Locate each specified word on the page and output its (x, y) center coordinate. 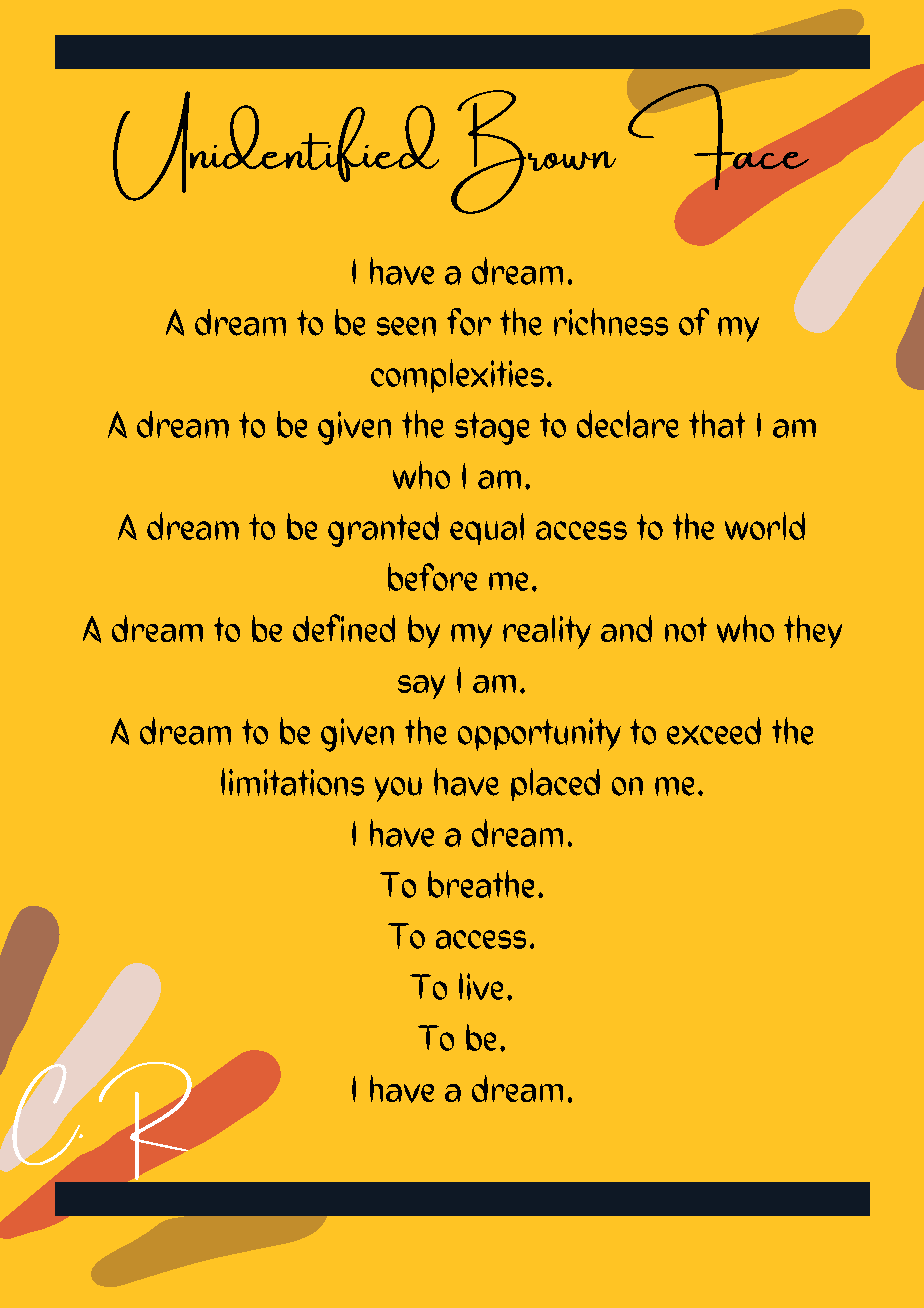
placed (555, 784)
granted (383, 529)
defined (344, 628)
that (717, 424)
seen (406, 326)
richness (611, 322)
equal (487, 529)
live (481, 986)
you (398, 789)
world (765, 526)
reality (547, 632)
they (813, 631)
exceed (714, 731)
